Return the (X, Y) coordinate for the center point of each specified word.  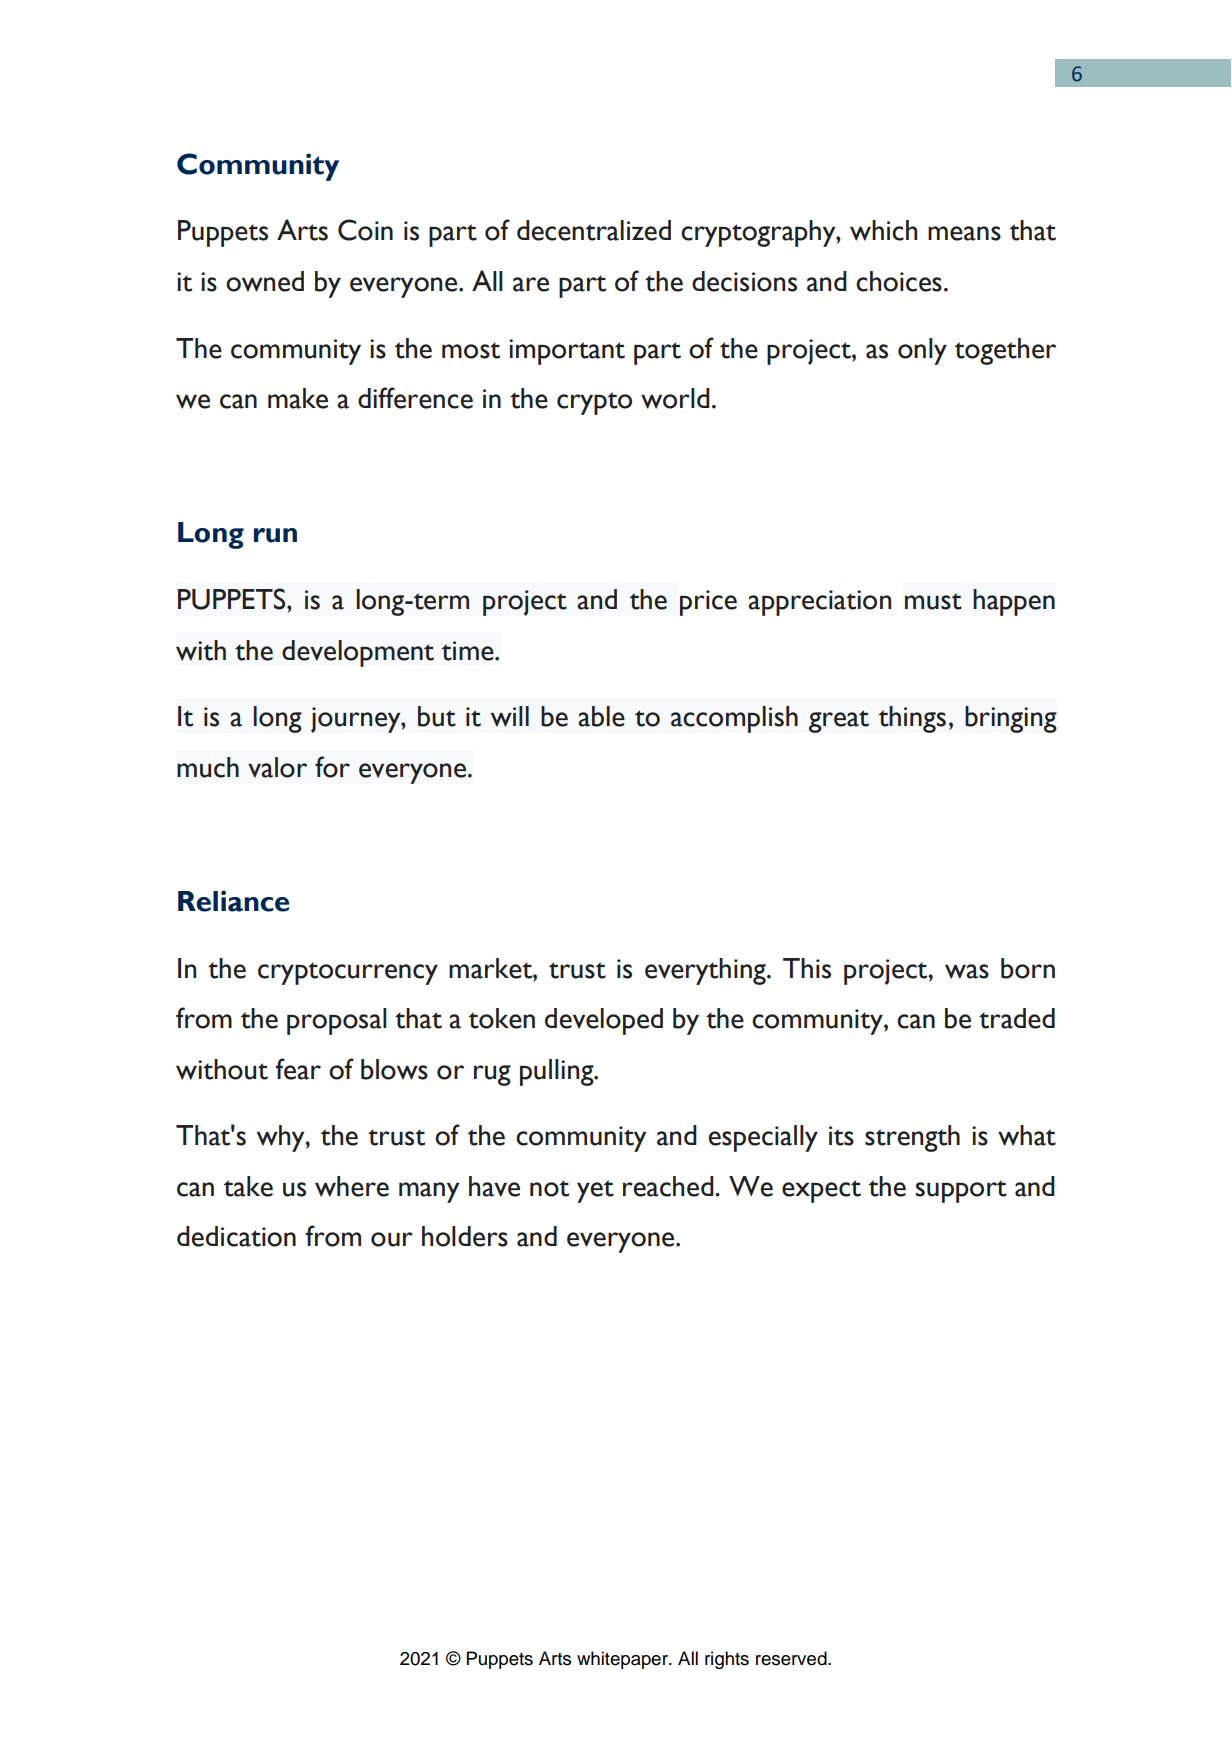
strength (912, 1138)
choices (899, 281)
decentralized (594, 230)
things (912, 719)
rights (727, 1660)
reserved (792, 1658)
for (332, 767)
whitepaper (623, 1660)
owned (265, 281)
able (601, 716)
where (352, 1186)
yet (595, 1191)
